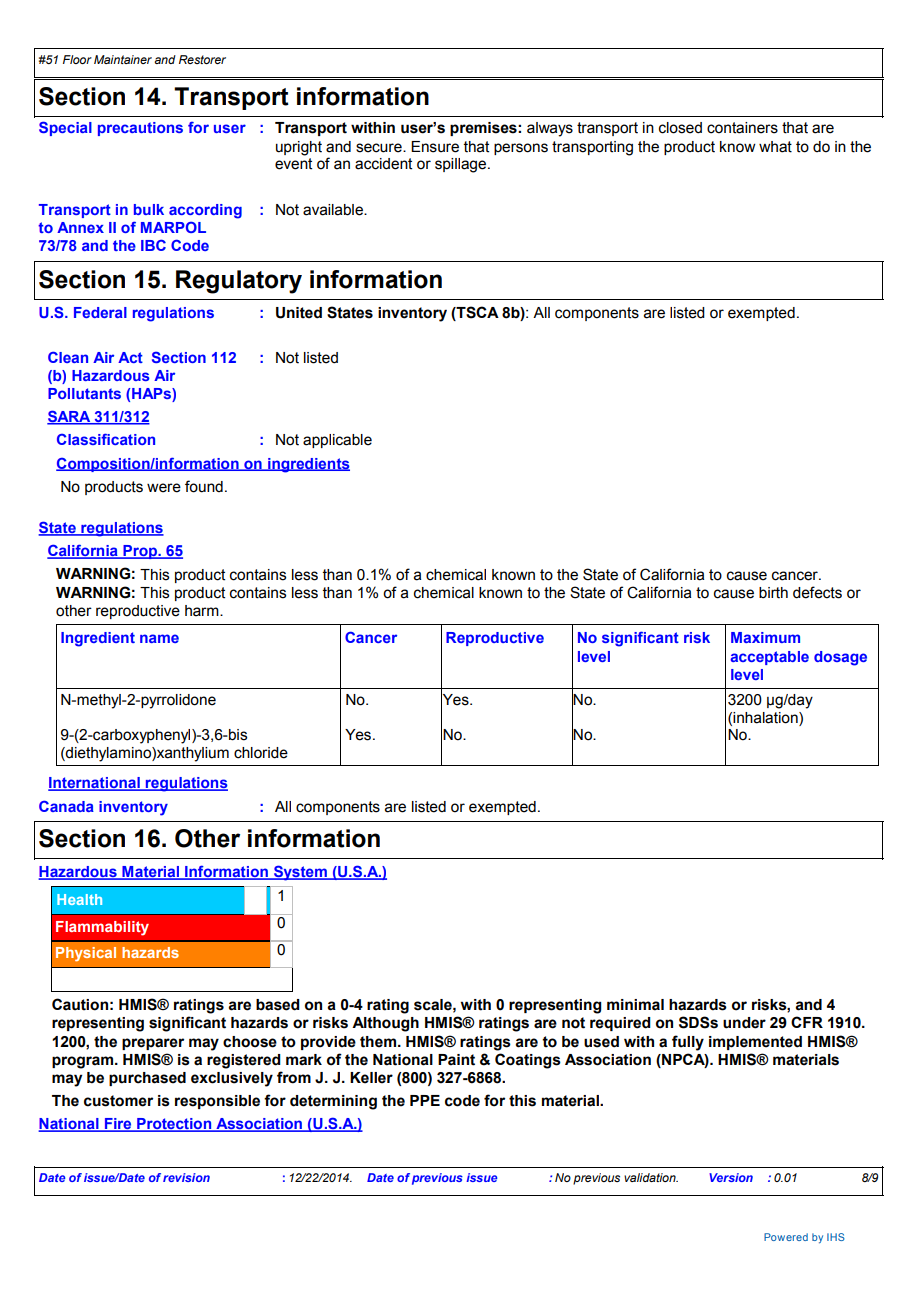 The height and width of the screenshot is (1308, 924). I want to click on PPE, so click(425, 1100).
